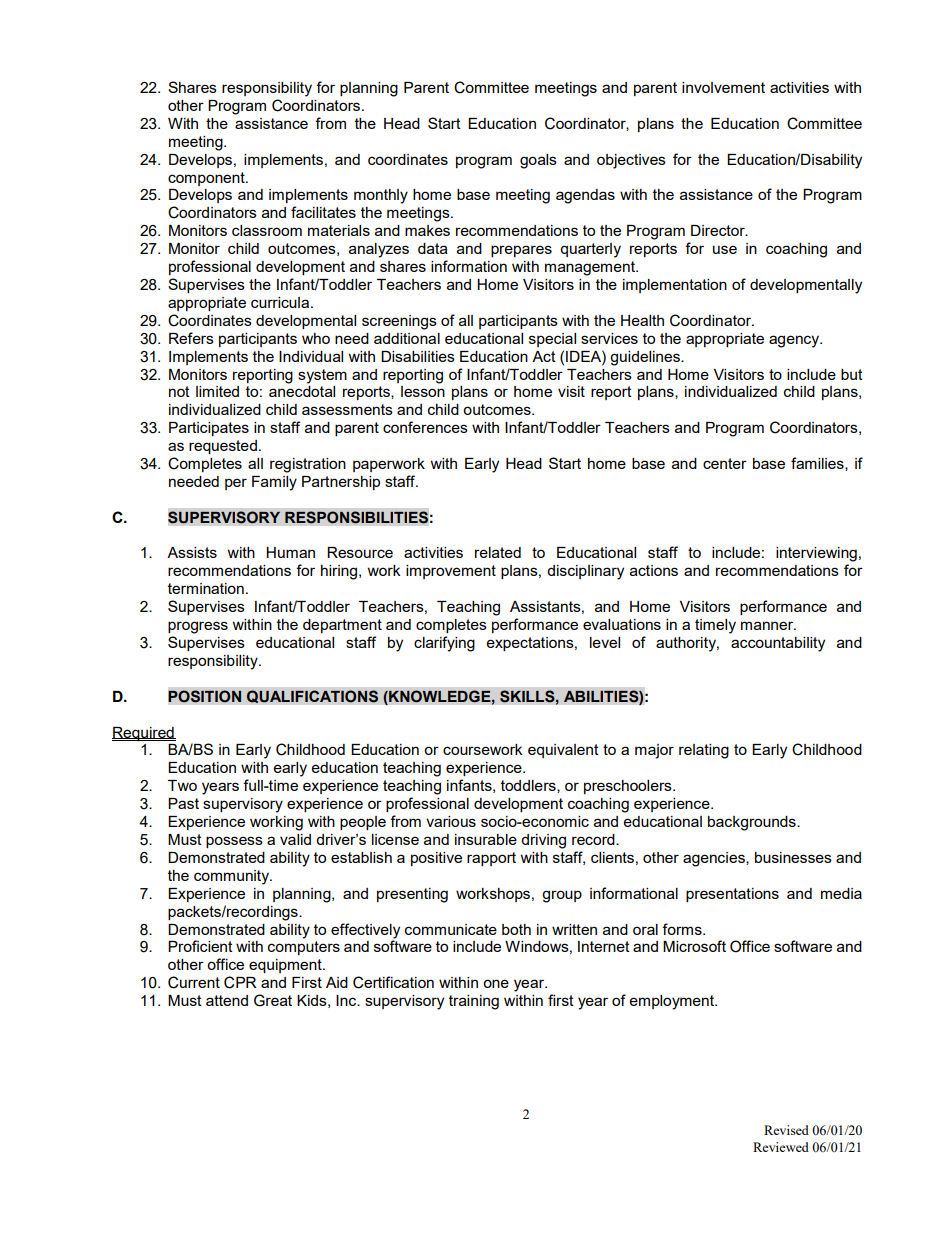 Image resolution: width=952 pixels, height=1233 pixels. What do you see at coordinates (753, 823) in the screenshot?
I see `backgrounds` at bounding box center [753, 823].
